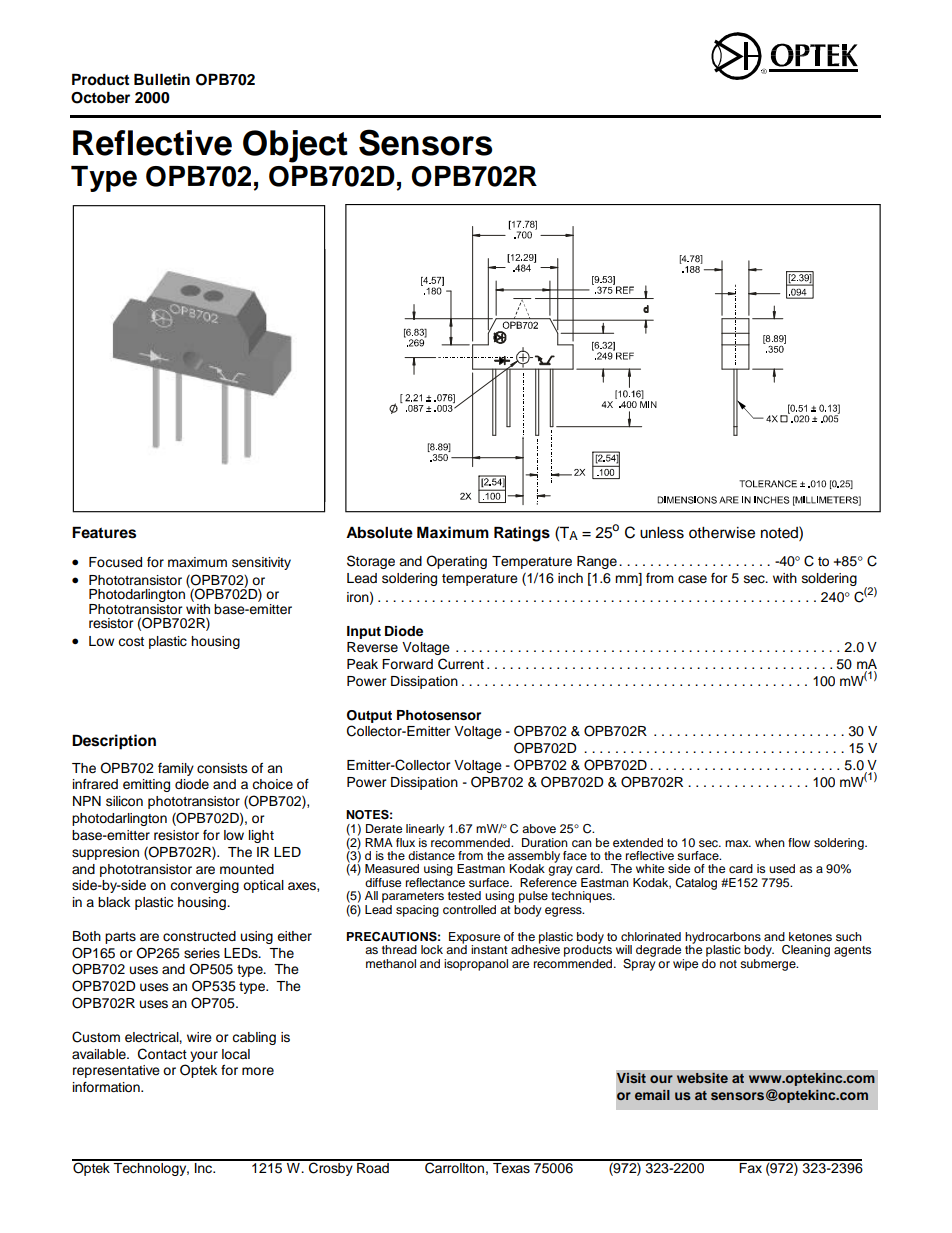 Image resolution: width=952 pixels, height=1233 pixels. What do you see at coordinates (770, 842) in the screenshot?
I see `when` at bounding box center [770, 842].
